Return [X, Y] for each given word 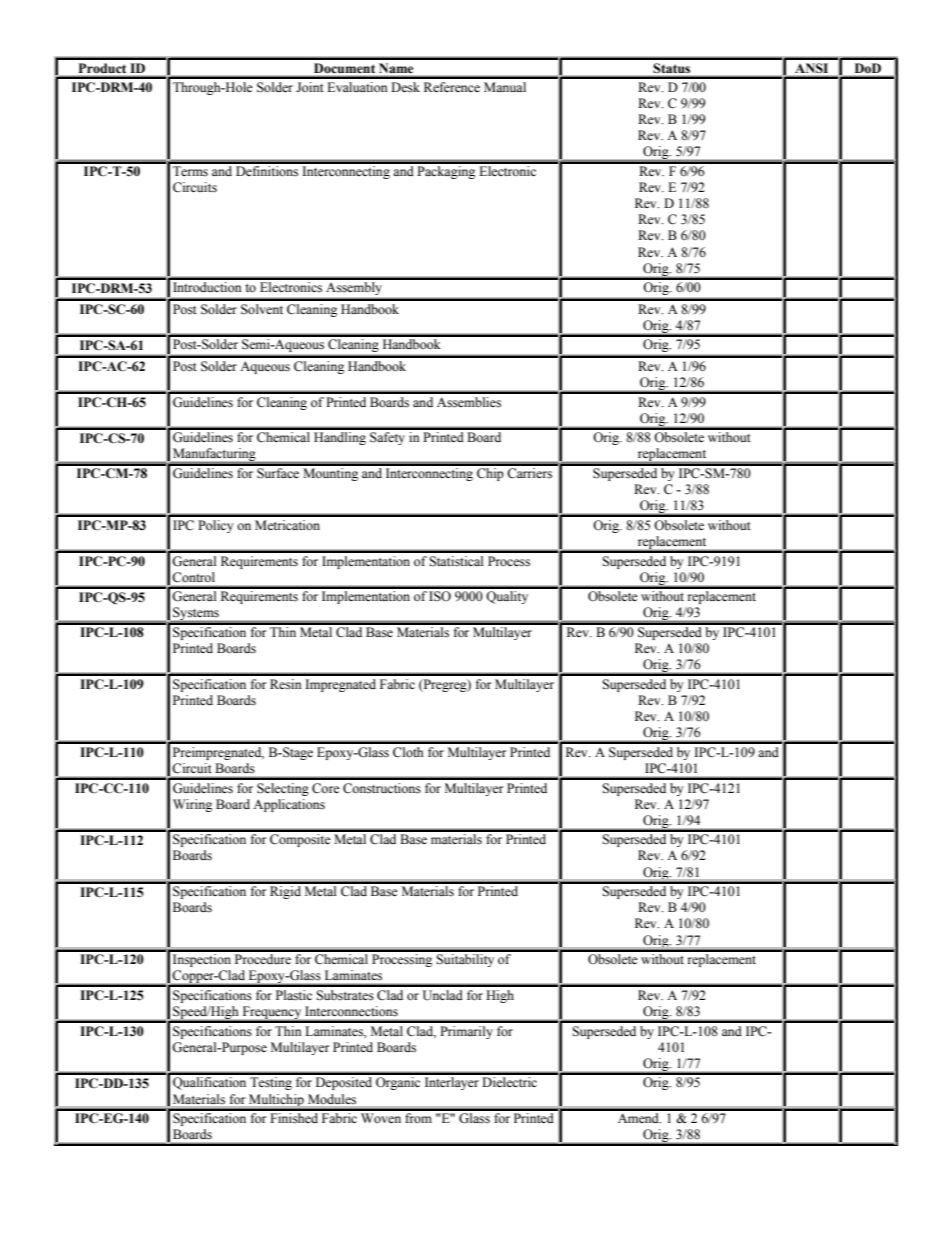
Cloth [408, 752]
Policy [216, 526]
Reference [452, 87]
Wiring [192, 805]
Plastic [294, 995]
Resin [286, 684]
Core [326, 788]
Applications [289, 805]
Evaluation [357, 87]
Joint [310, 87]
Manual [505, 87]
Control [193, 577]
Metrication [287, 525]
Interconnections [352, 1011]
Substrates [345, 995]
